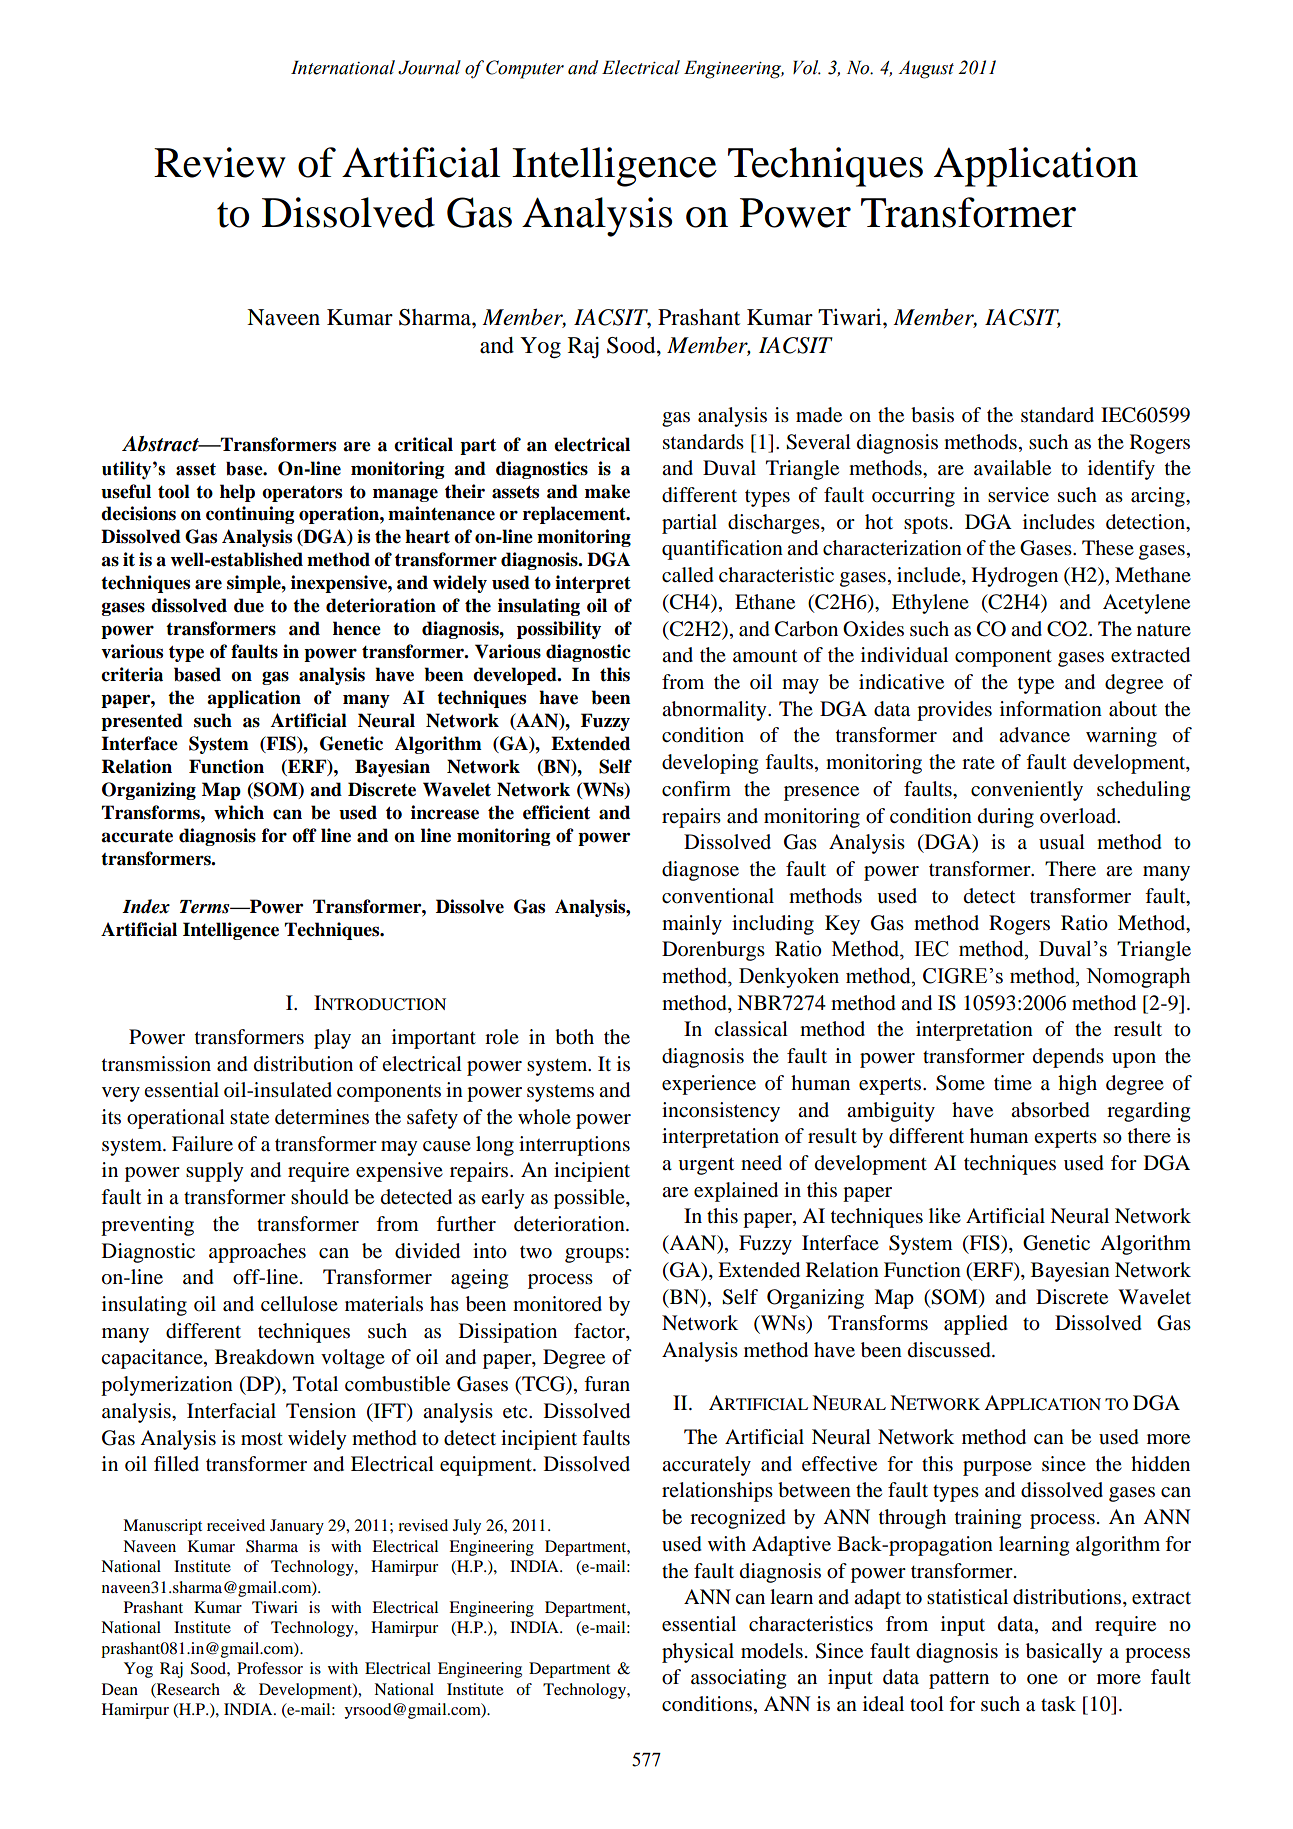 The image size is (1293, 1829). I want to click on make, so click(607, 491).
